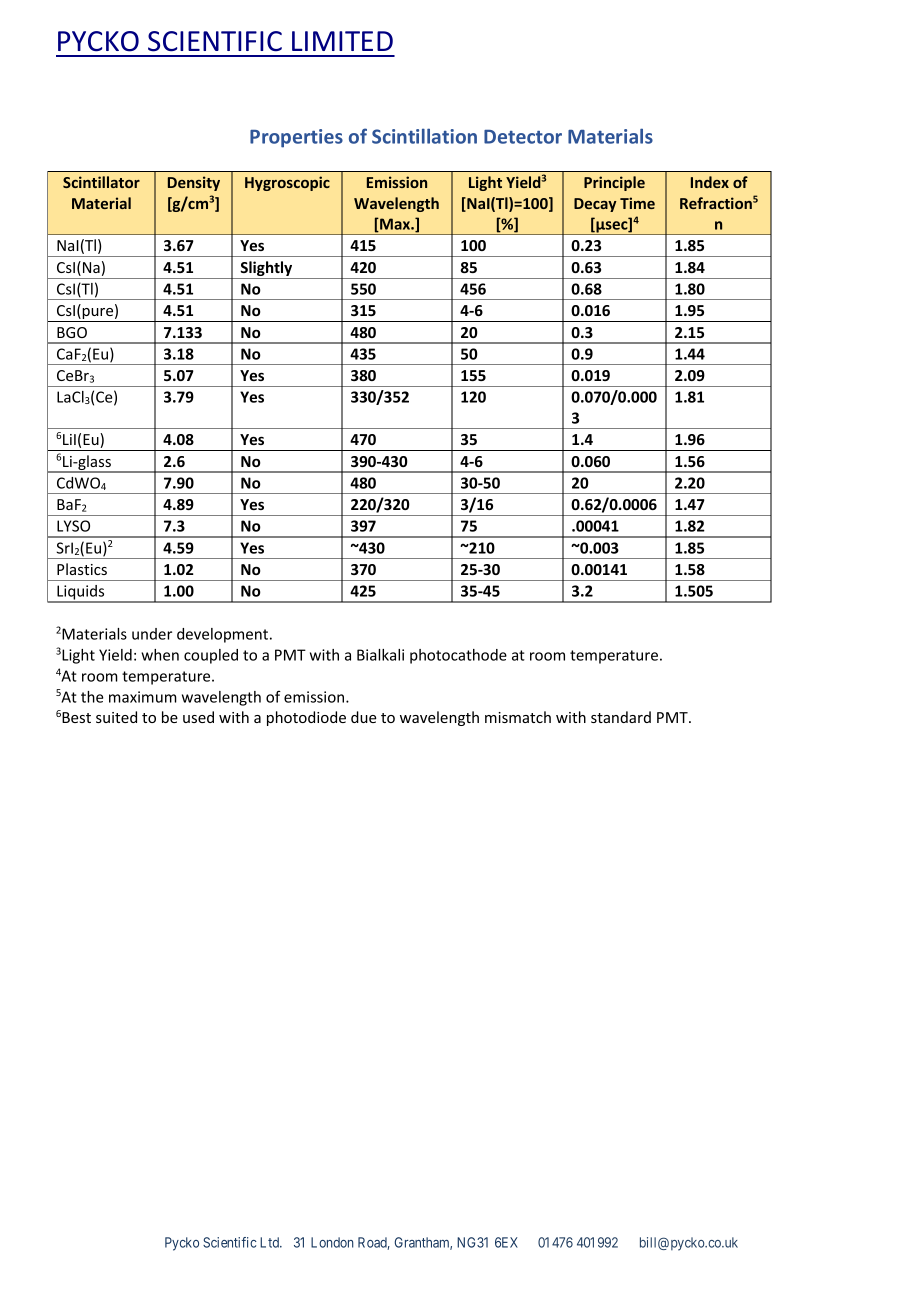 The image size is (924, 1308). I want to click on Hygroscopic, so click(287, 183).
